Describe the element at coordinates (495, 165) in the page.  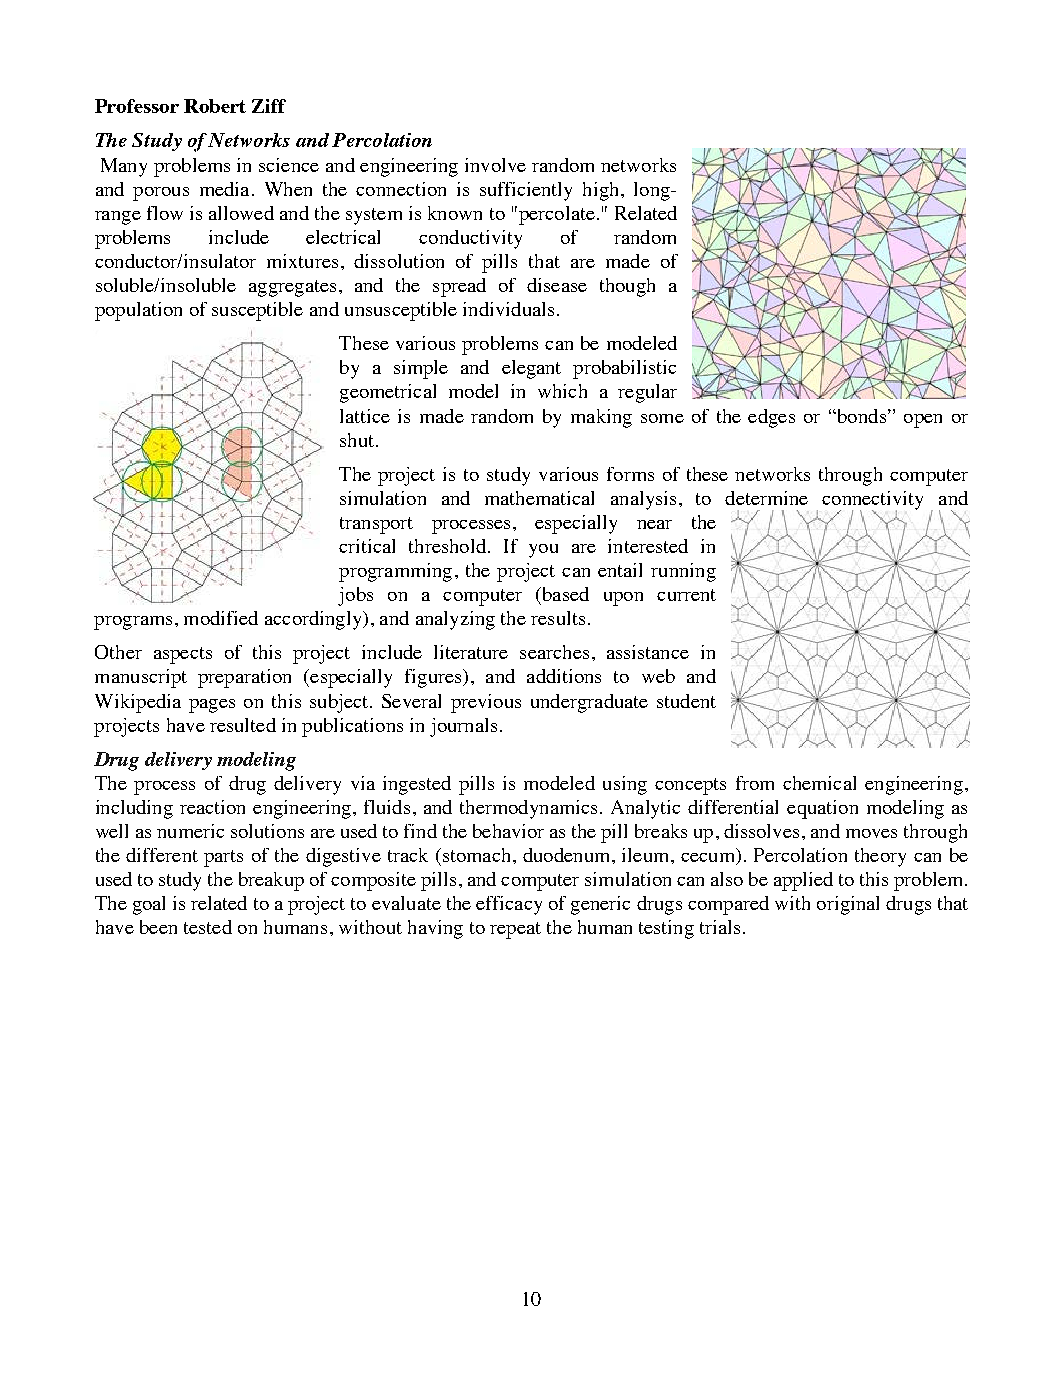
I see `involve` at that location.
